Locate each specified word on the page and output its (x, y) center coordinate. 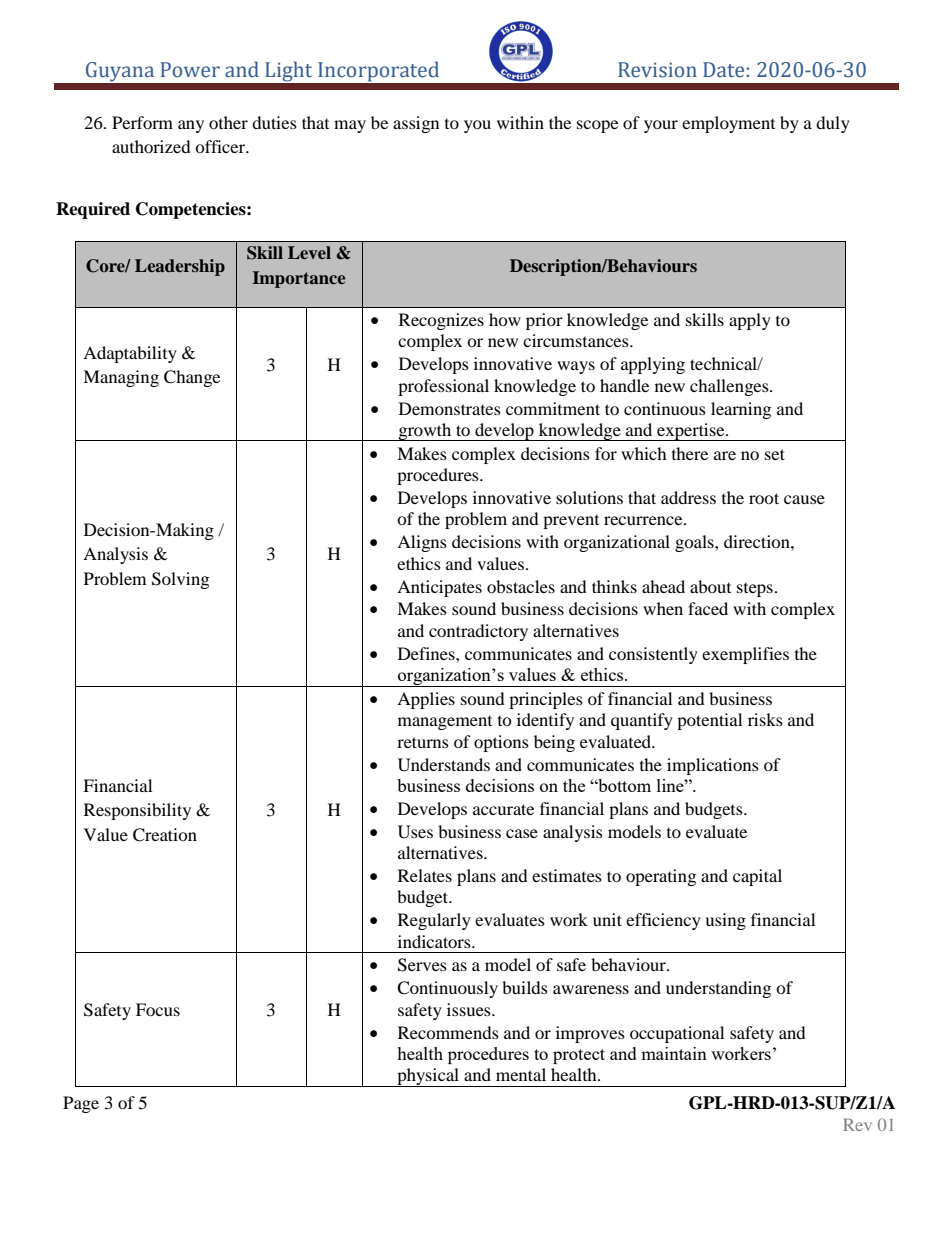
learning (741, 410)
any (191, 126)
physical (428, 1077)
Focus (158, 1009)
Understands (444, 765)
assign (416, 124)
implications (713, 766)
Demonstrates (450, 408)
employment (728, 124)
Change (192, 378)
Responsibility (137, 811)
